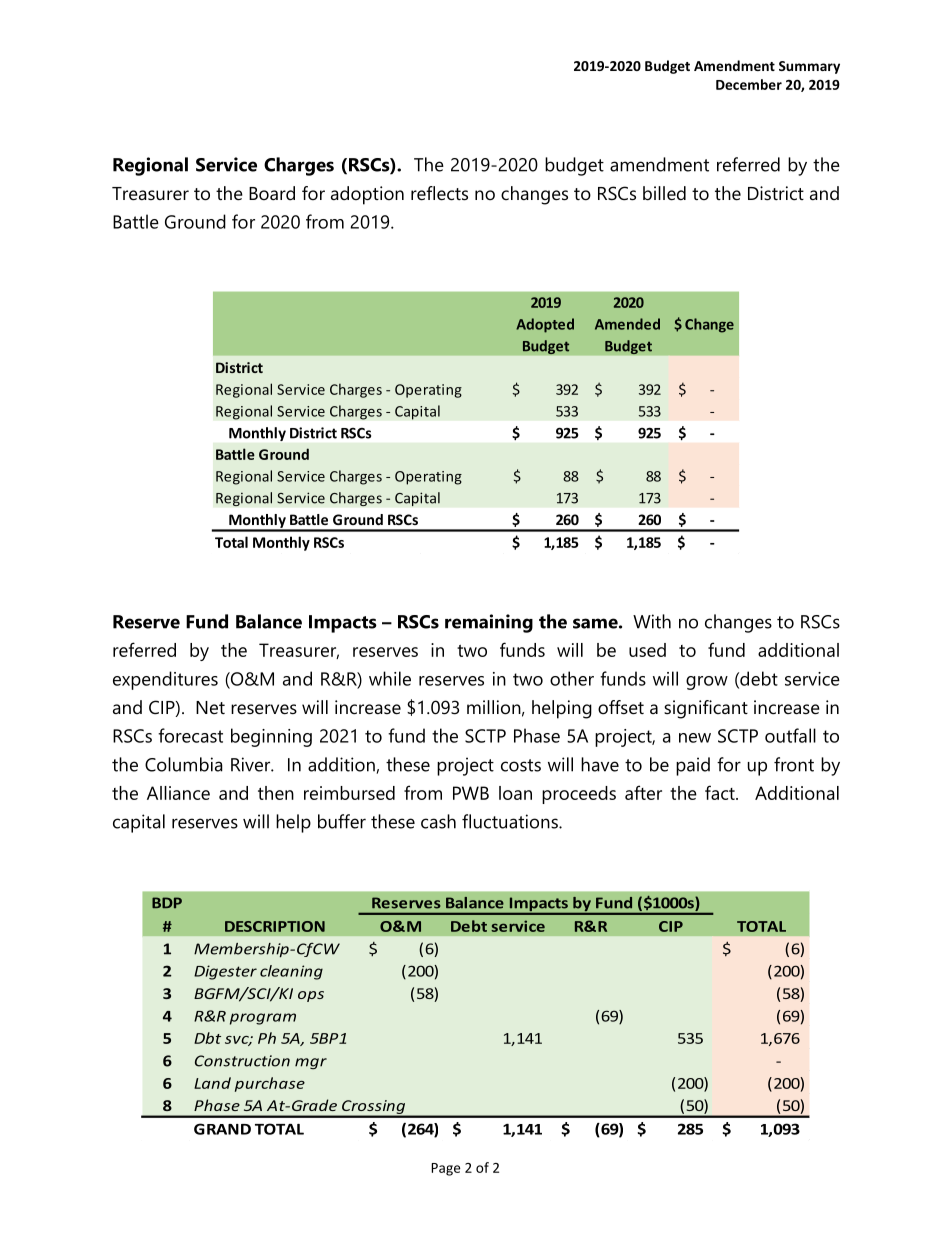 The width and height of the page is (952, 1233). I want to click on Board, so click(272, 193).
